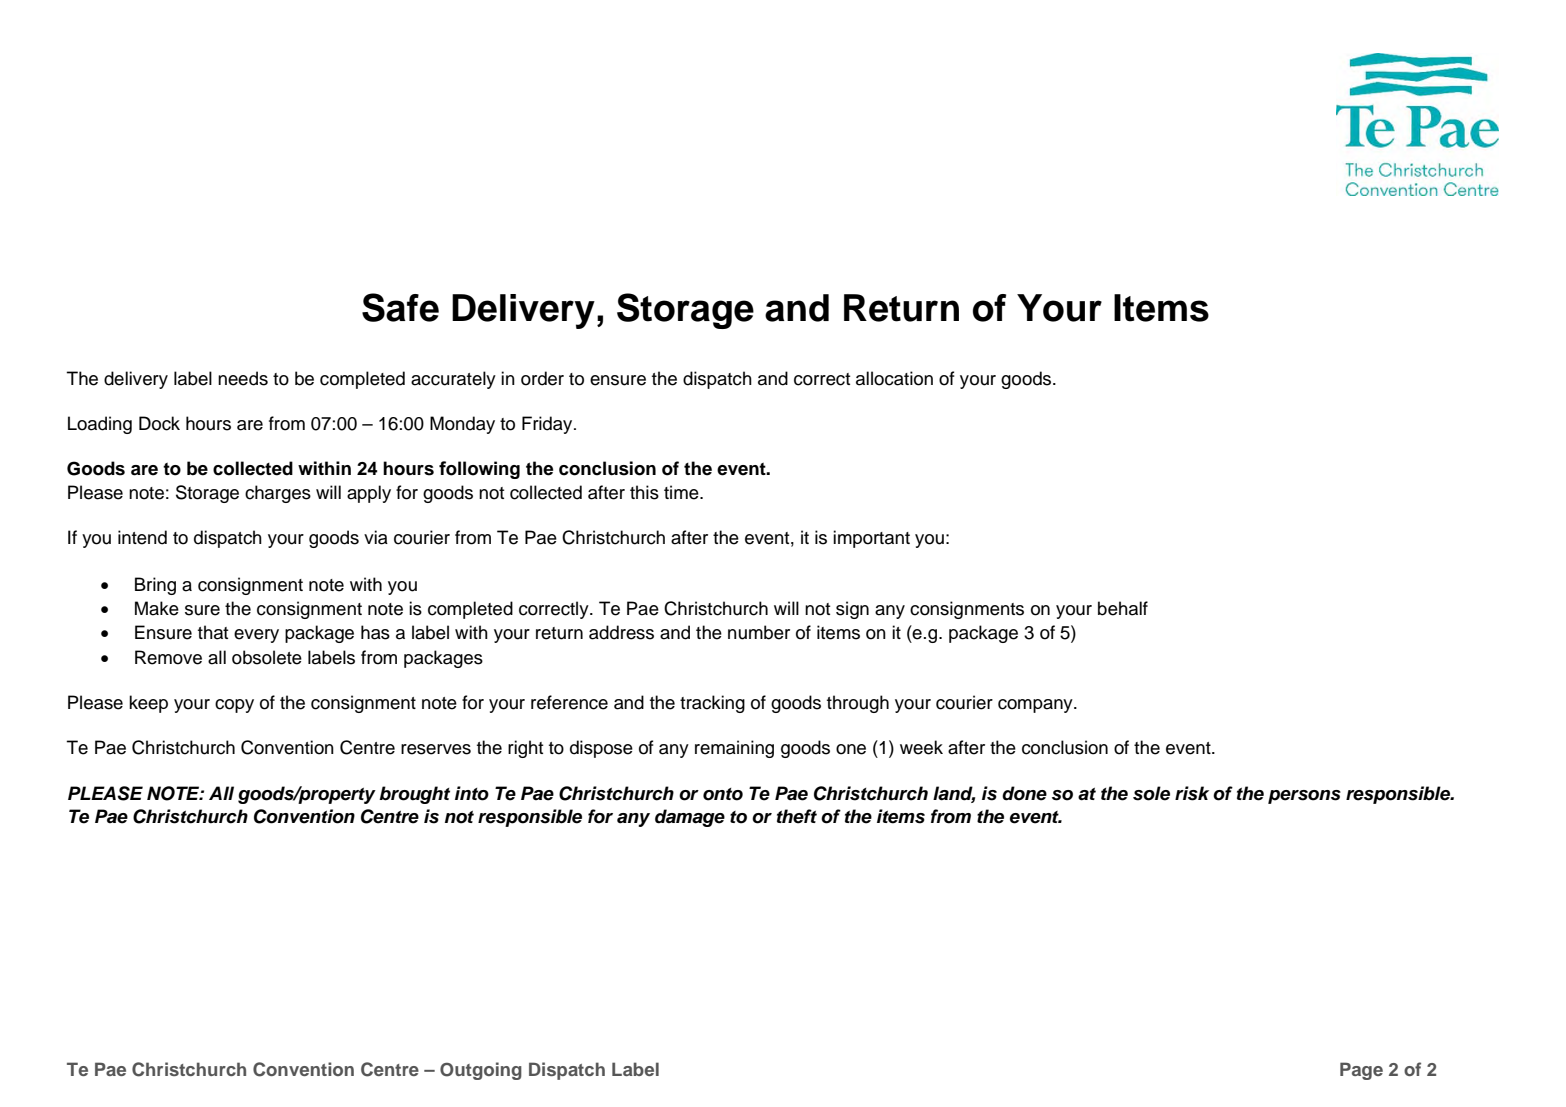 The height and width of the page is (1107, 1566). Describe the element at coordinates (234, 706) in the page. I see `copy` at that location.
